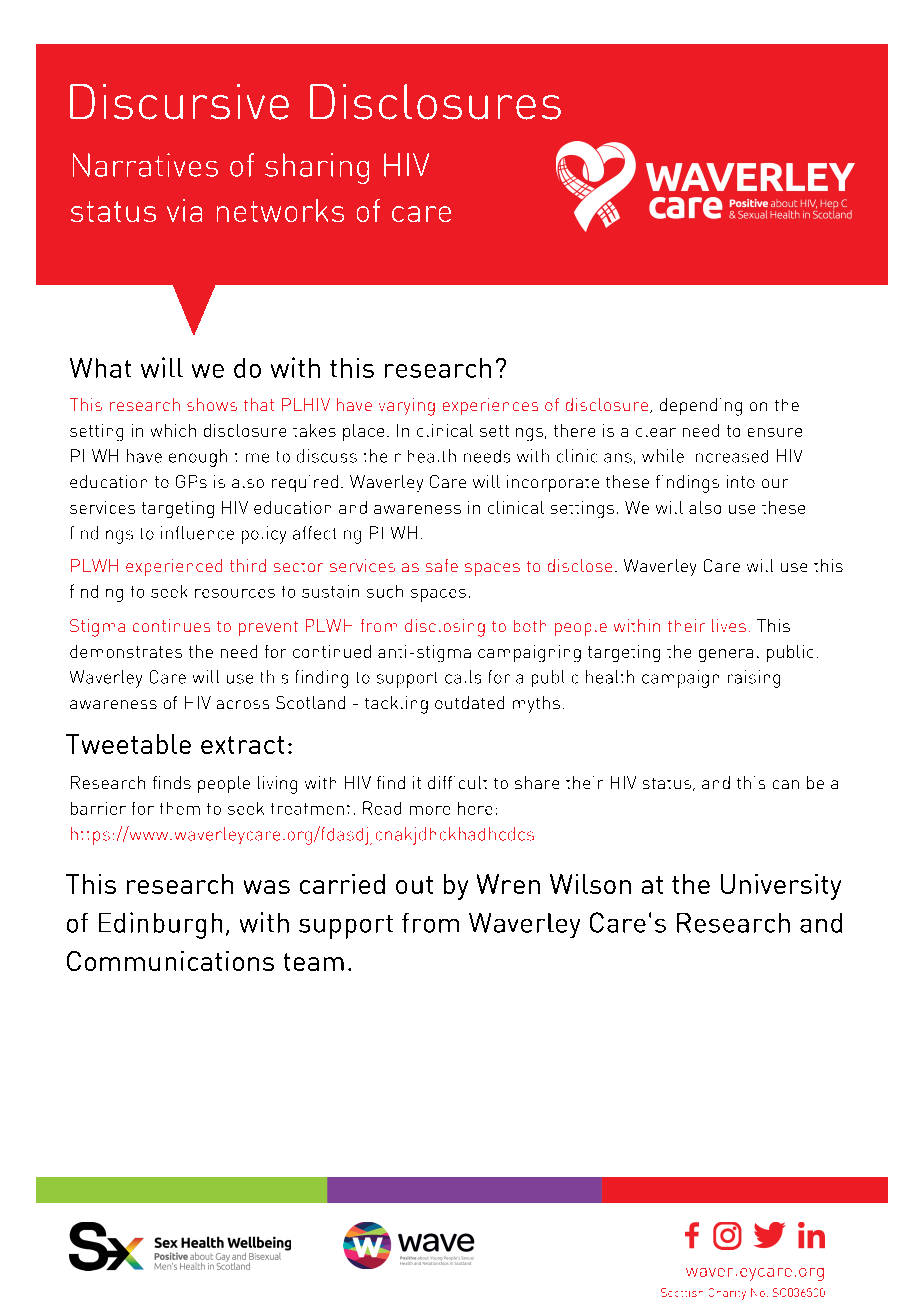 This screenshot has width=924, height=1308. I want to click on sharing, so click(317, 168).
